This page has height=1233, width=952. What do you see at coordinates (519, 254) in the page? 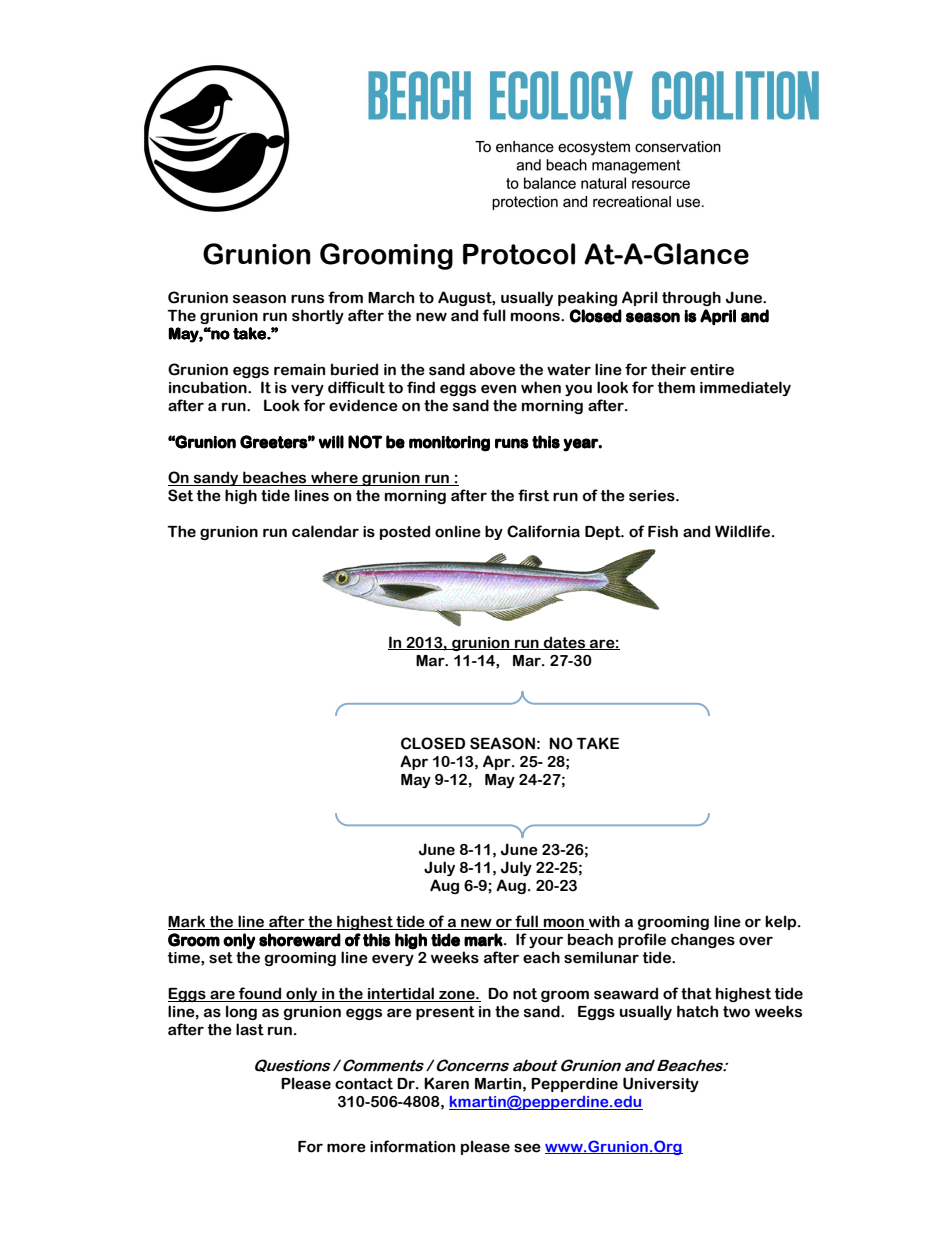
I see `Protocol` at bounding box center [519, 254].
